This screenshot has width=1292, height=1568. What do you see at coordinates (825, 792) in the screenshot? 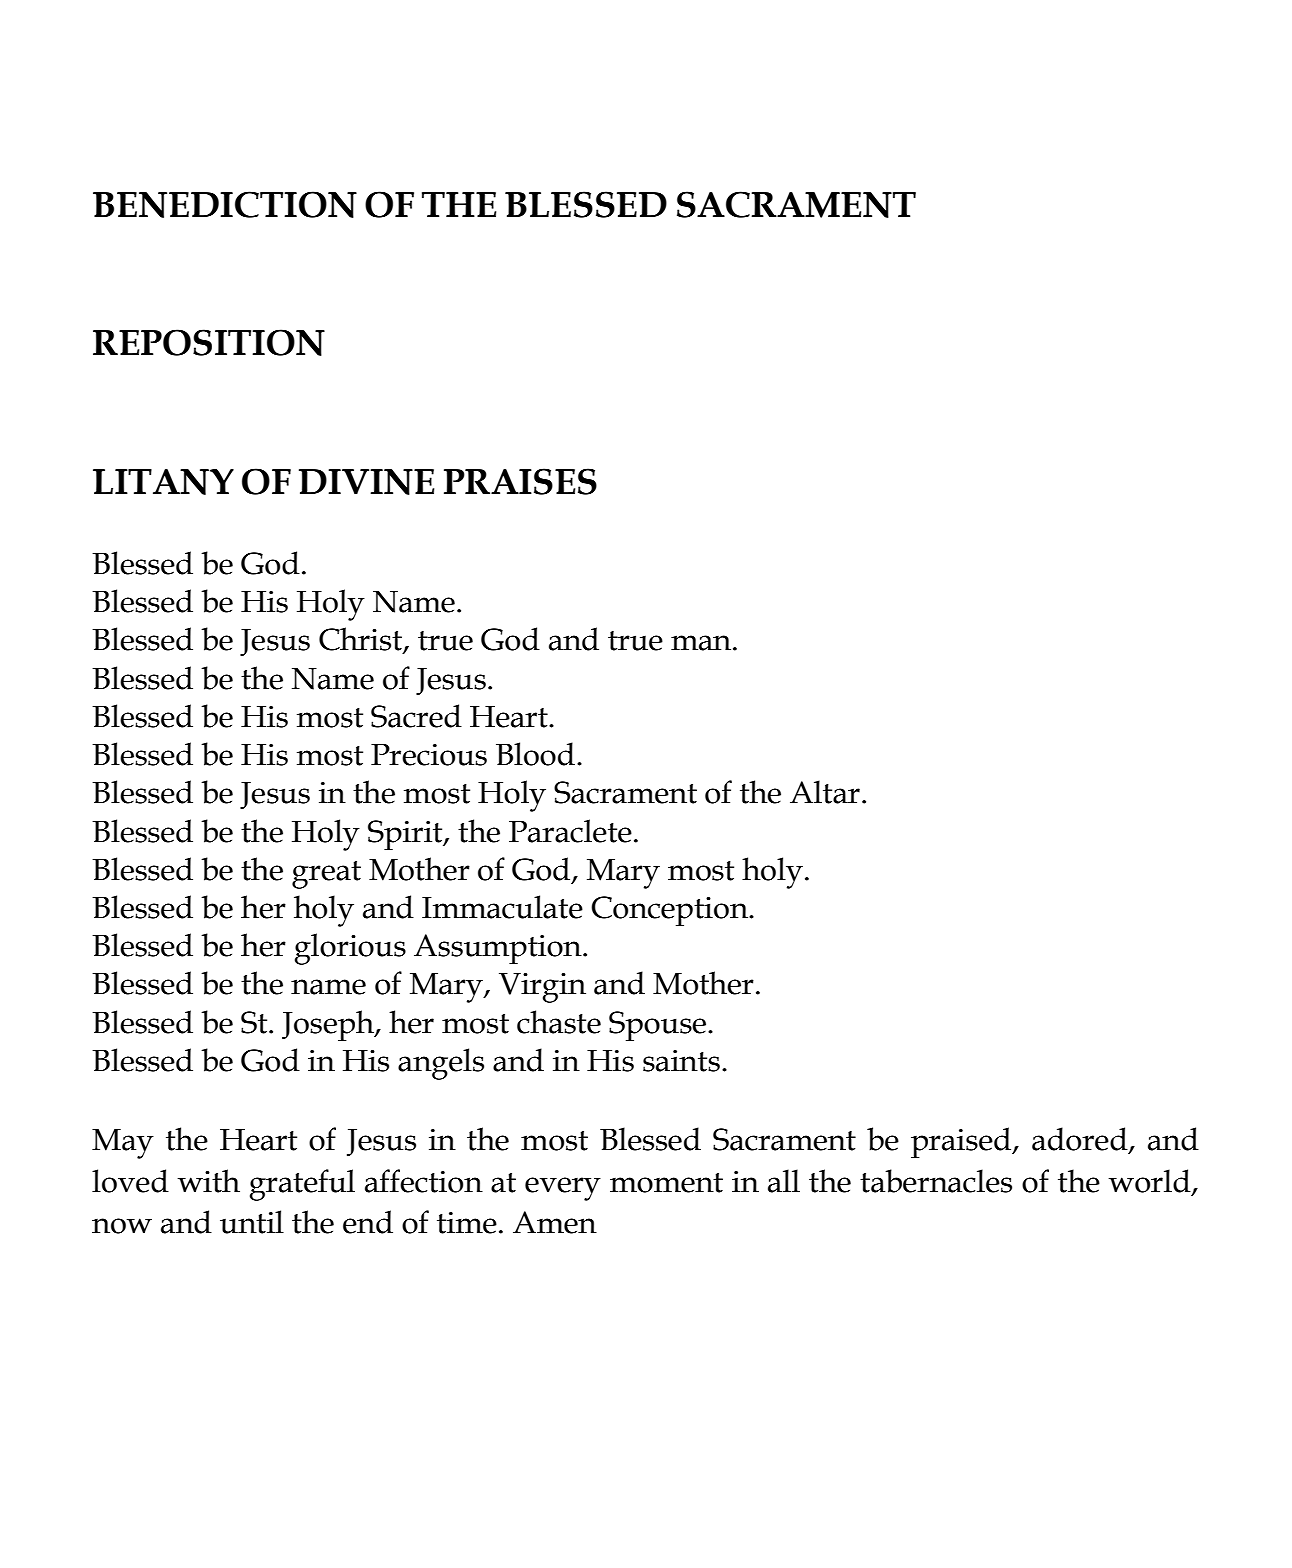
I see `Altar` at bounding box center [825, 792].
